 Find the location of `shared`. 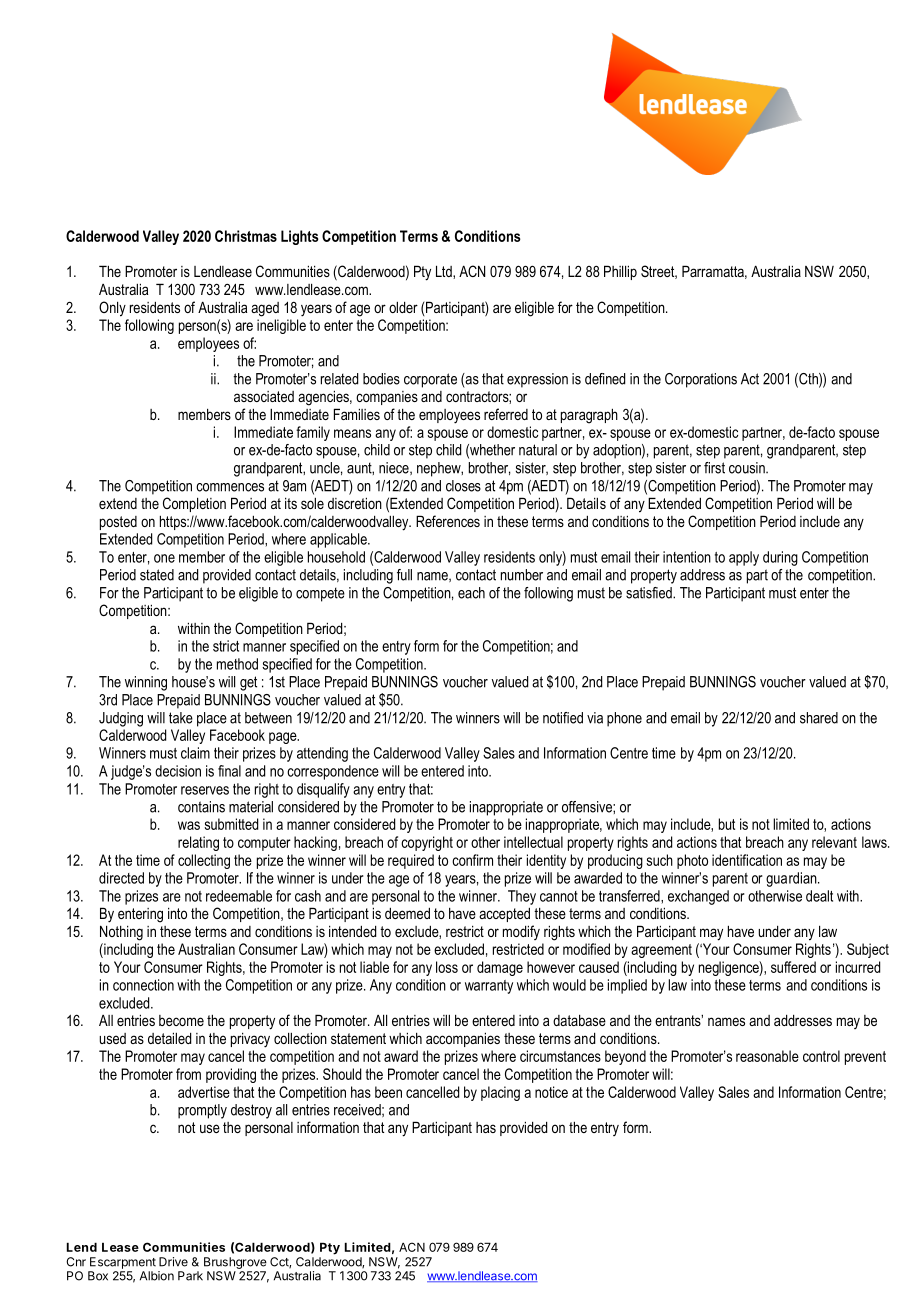

shared is located at coordinates (819, 718).
